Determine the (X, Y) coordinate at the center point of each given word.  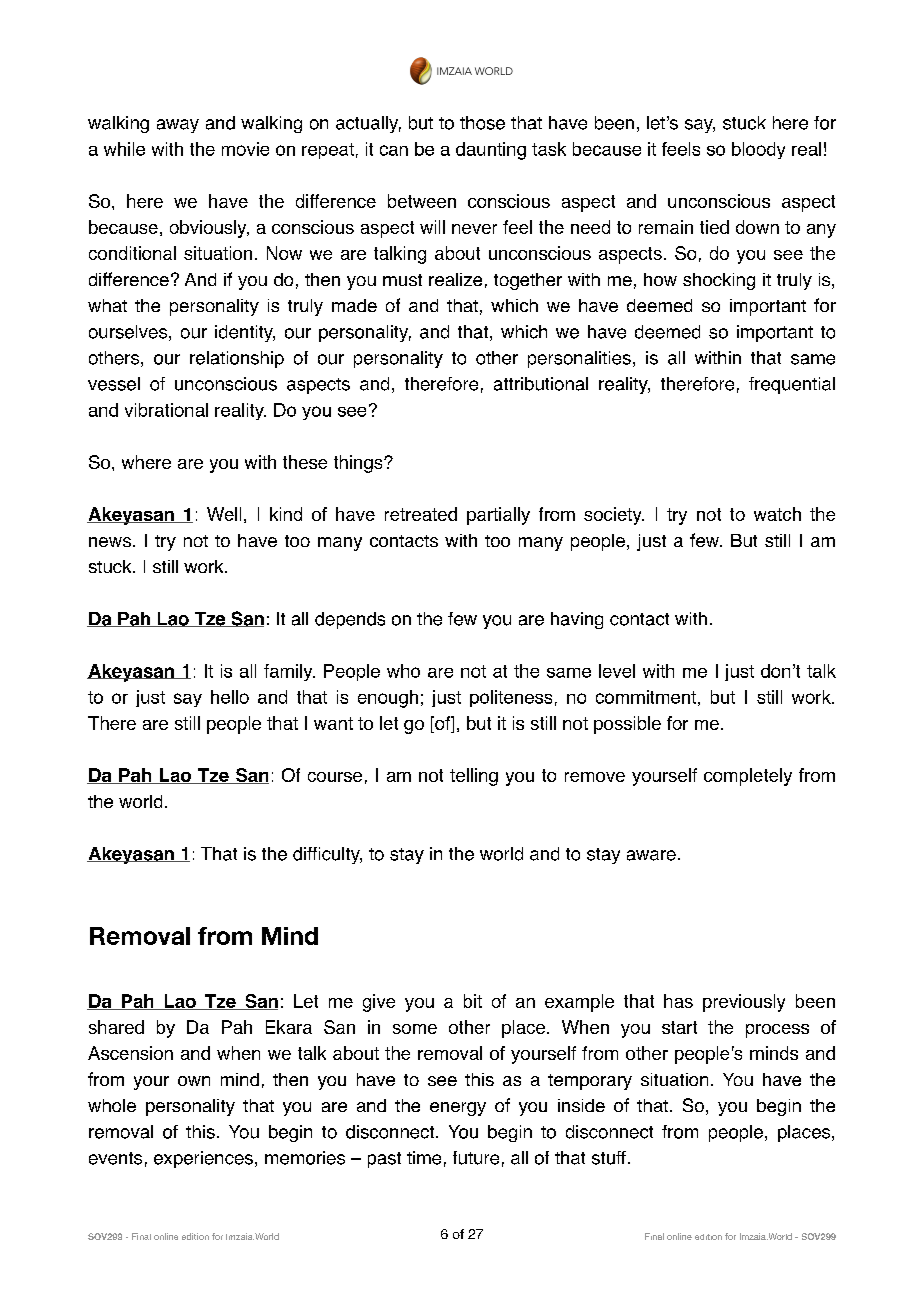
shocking (719, 281)
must (402, 280)
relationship (237, 359)
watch (777, 514)
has (678, 1001)
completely (748, 777)
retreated (421, 514)
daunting (491, 151)
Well (224, 514)
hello (230, 697)
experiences (203, 1159)
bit (473, 1001)
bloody (758, 150)
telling (474, 777)
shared (116, 1027)
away (178, 126)
